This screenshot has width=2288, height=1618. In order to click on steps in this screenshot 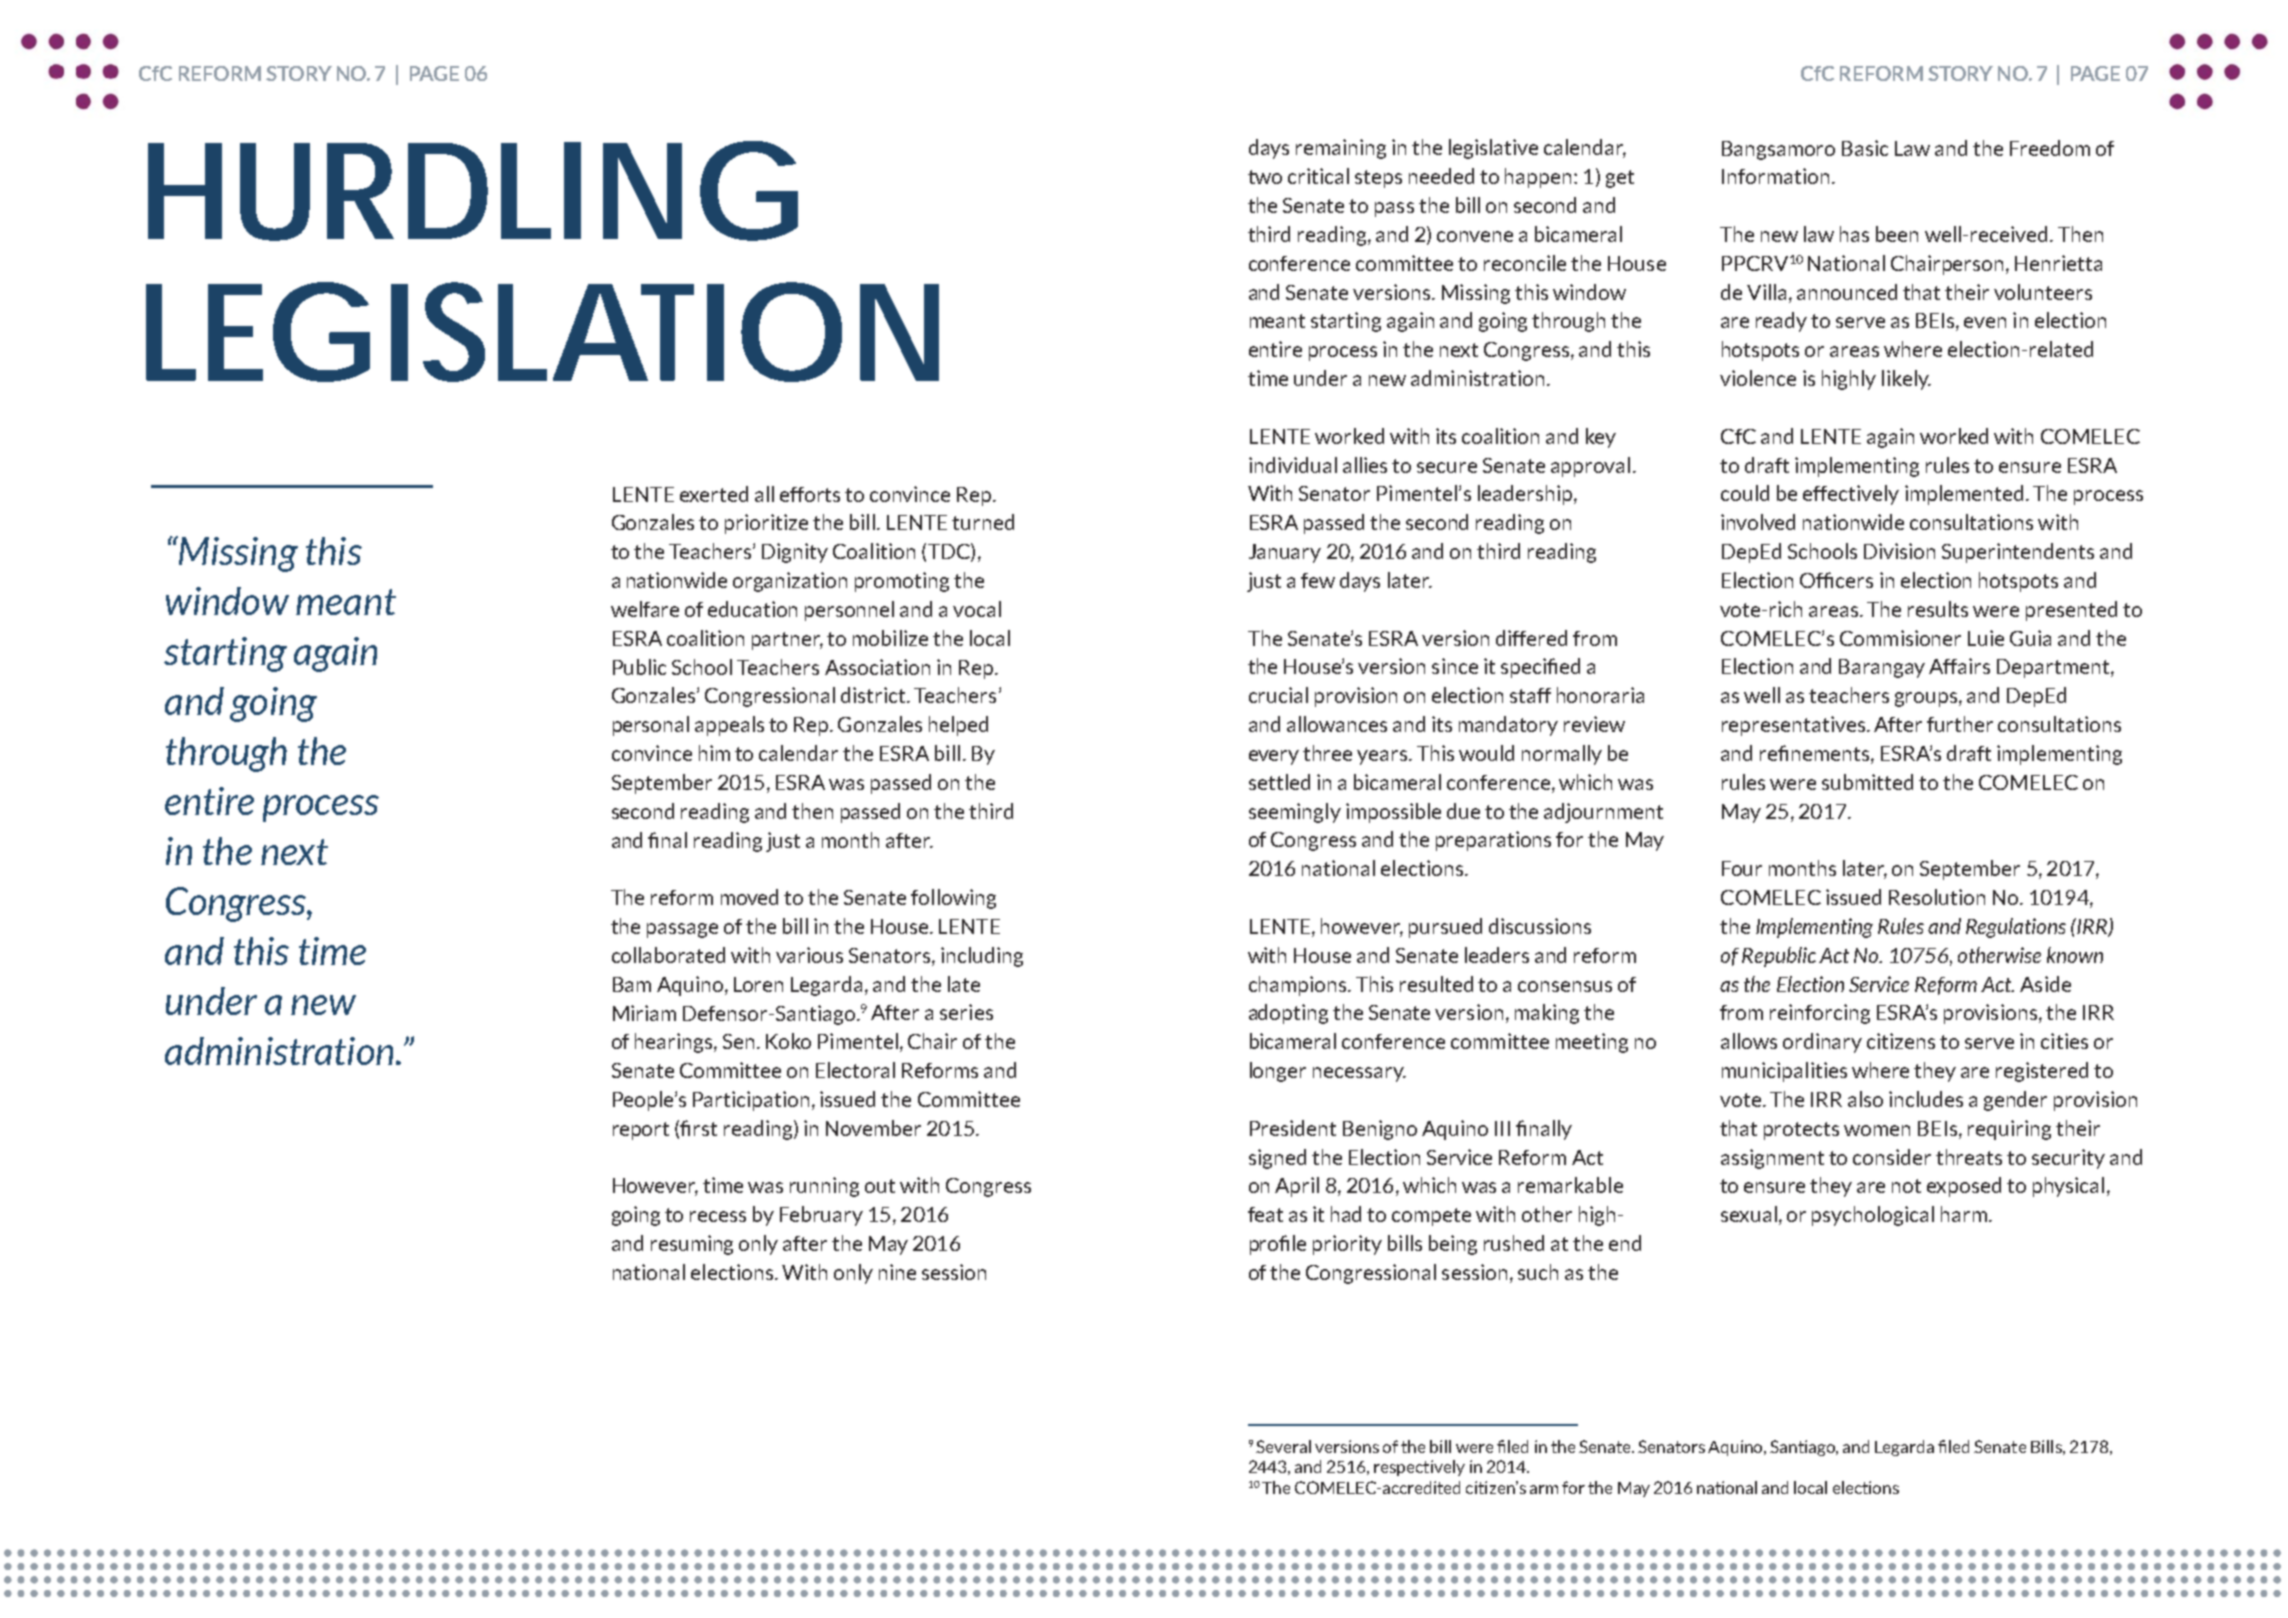, I will do `click(1378, 179)`.
